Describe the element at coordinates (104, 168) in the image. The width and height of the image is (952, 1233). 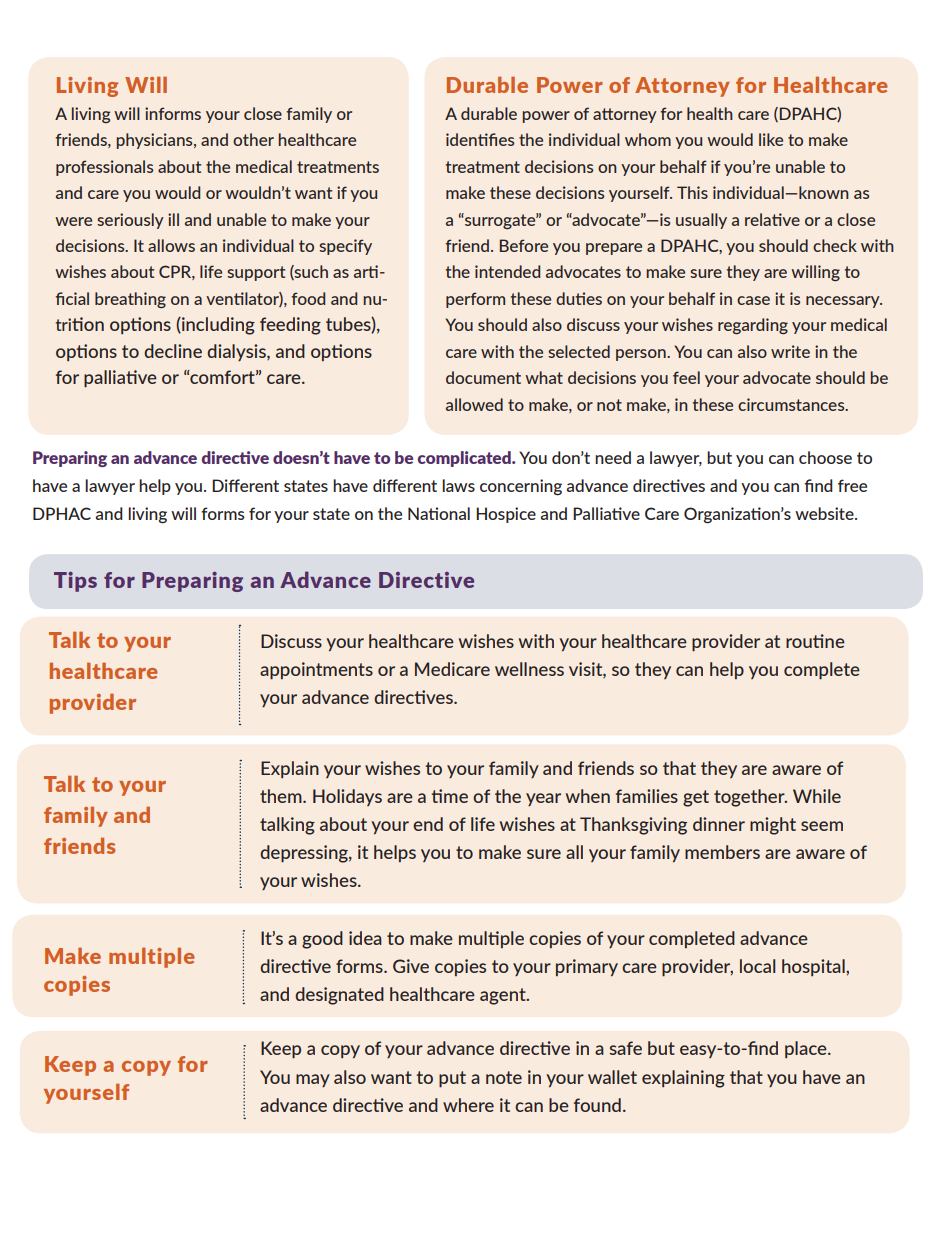
I see `professionals` at that location.
